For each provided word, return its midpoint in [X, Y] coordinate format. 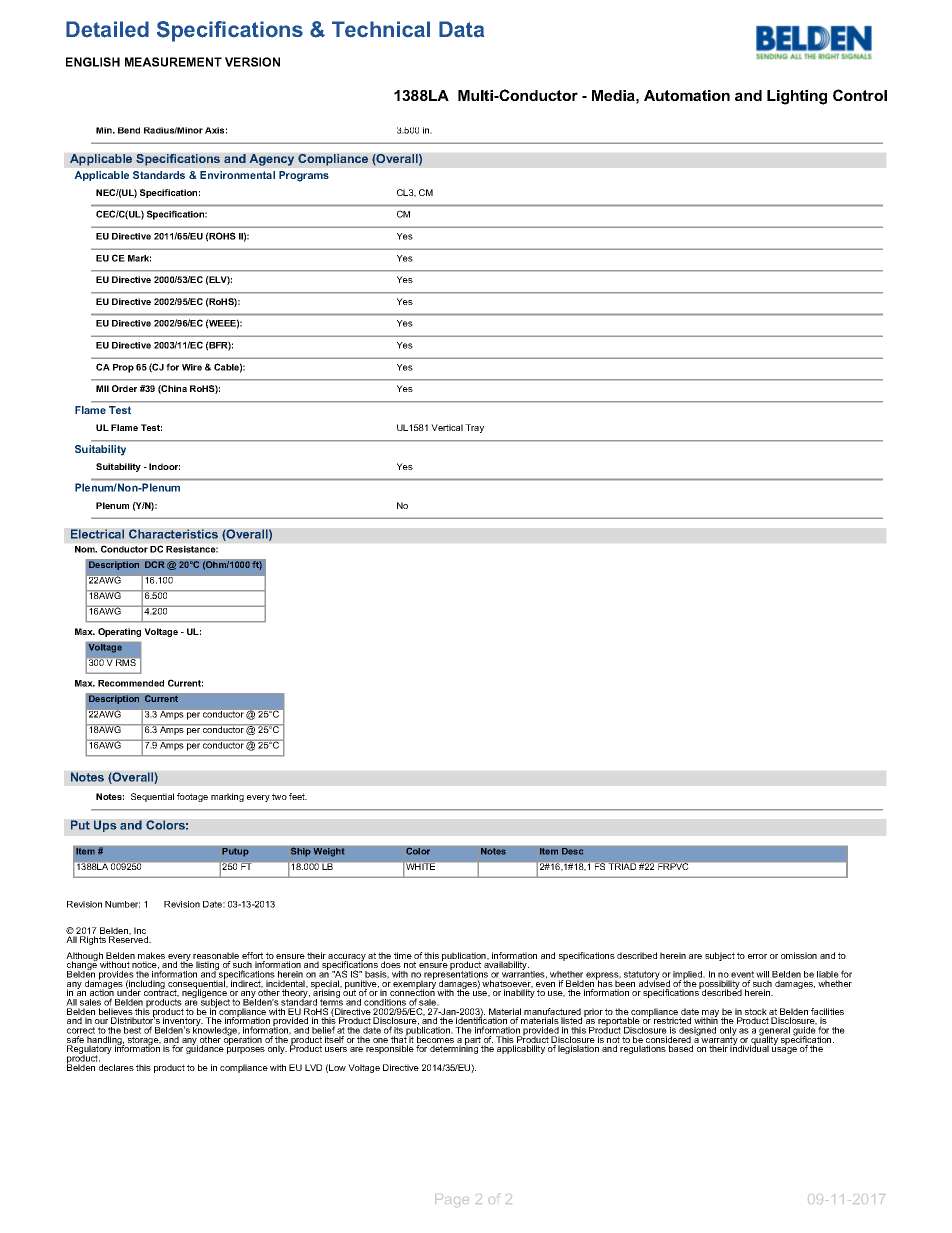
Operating [119, 632]
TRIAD [622, 865]
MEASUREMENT [173, 62]
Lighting [797, 97]
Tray [474, 428]
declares [116, 1067]
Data [461, 29]
